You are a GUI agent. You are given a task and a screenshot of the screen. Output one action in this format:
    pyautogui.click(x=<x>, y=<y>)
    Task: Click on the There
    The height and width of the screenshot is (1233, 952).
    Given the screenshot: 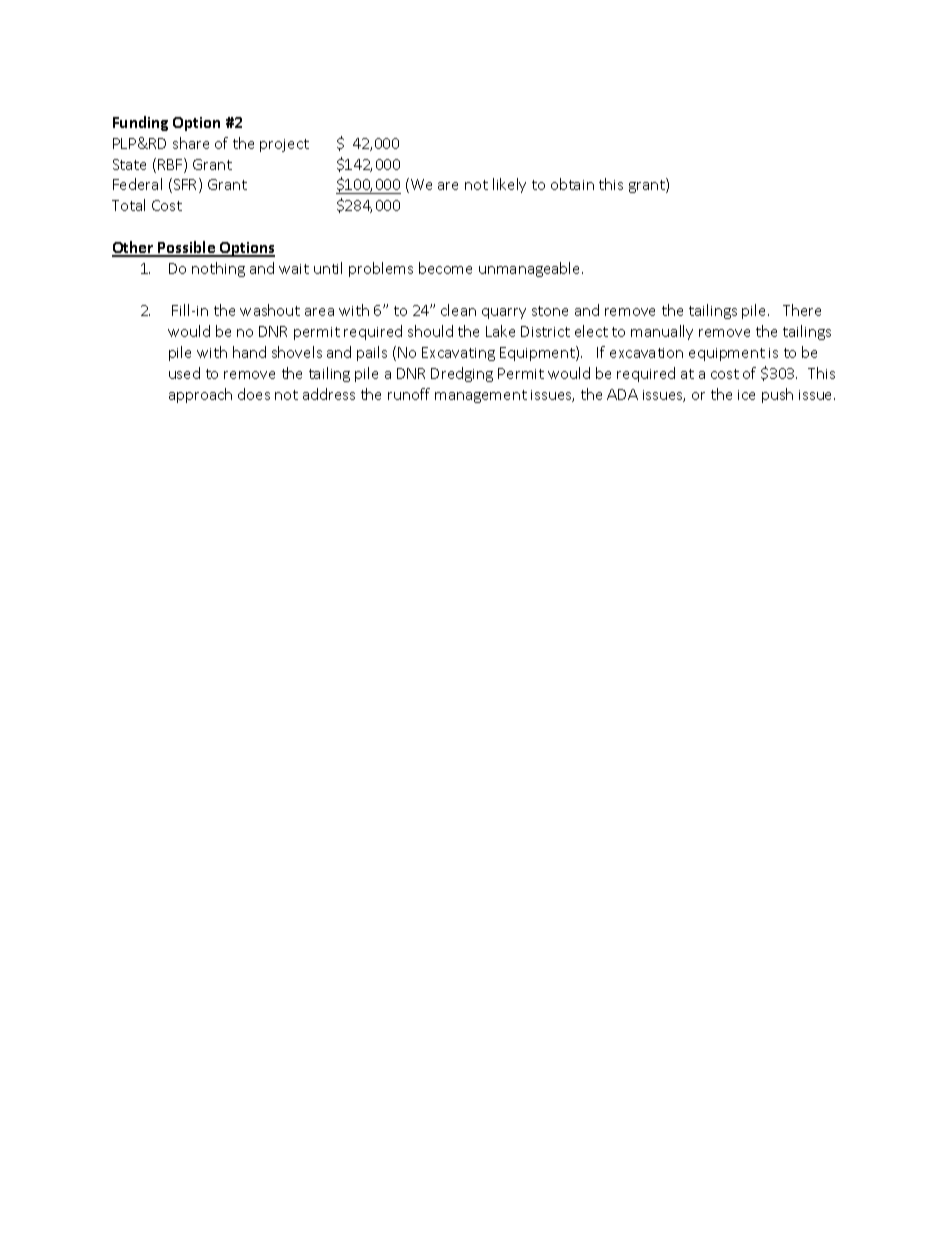 What is the action you would take?
    pyautogui.click(x=802, y=310)
